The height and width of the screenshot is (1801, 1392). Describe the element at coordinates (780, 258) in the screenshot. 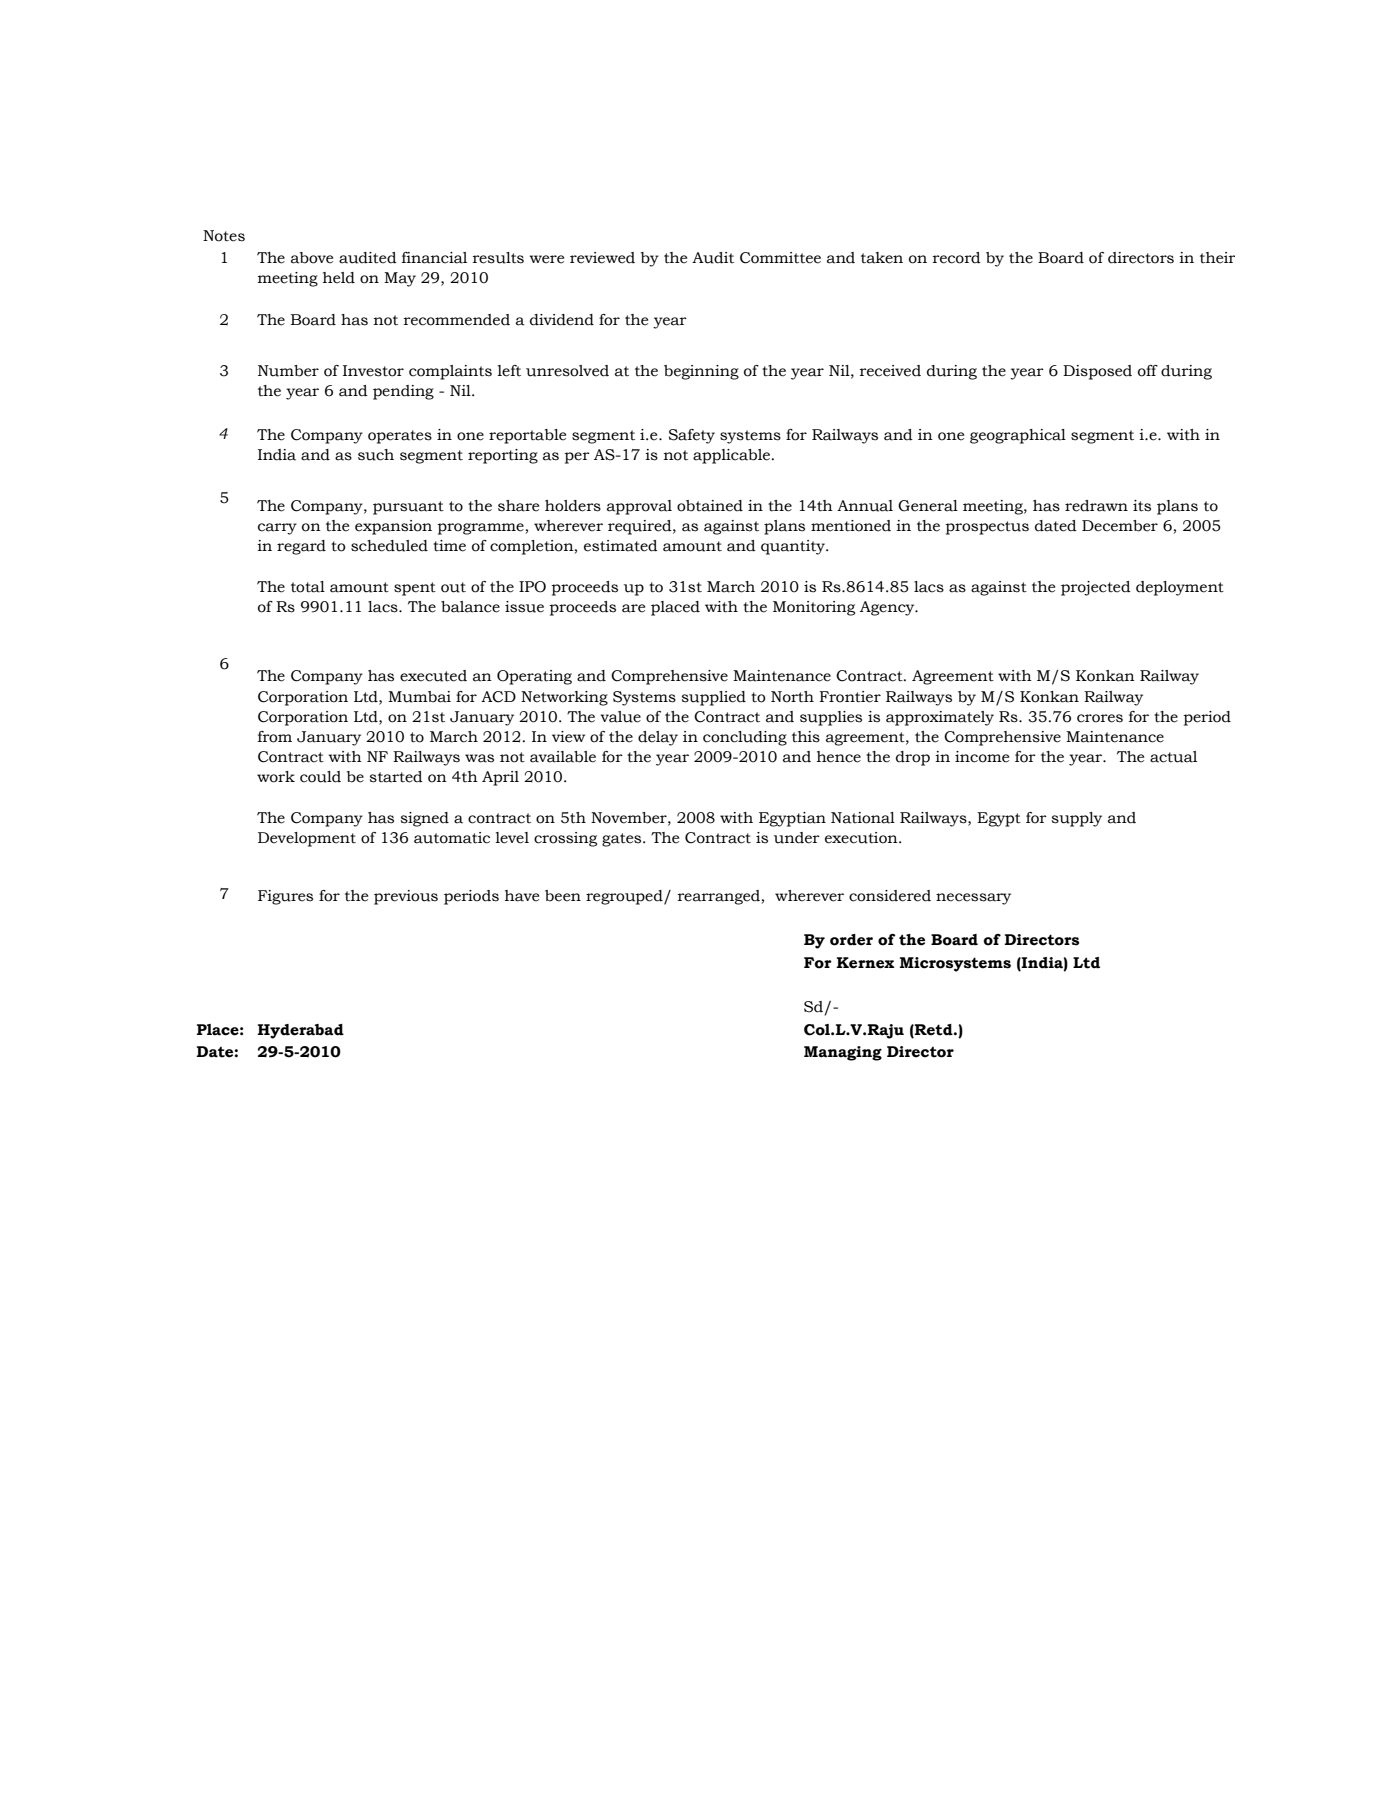

I see `Committee` at that location.
